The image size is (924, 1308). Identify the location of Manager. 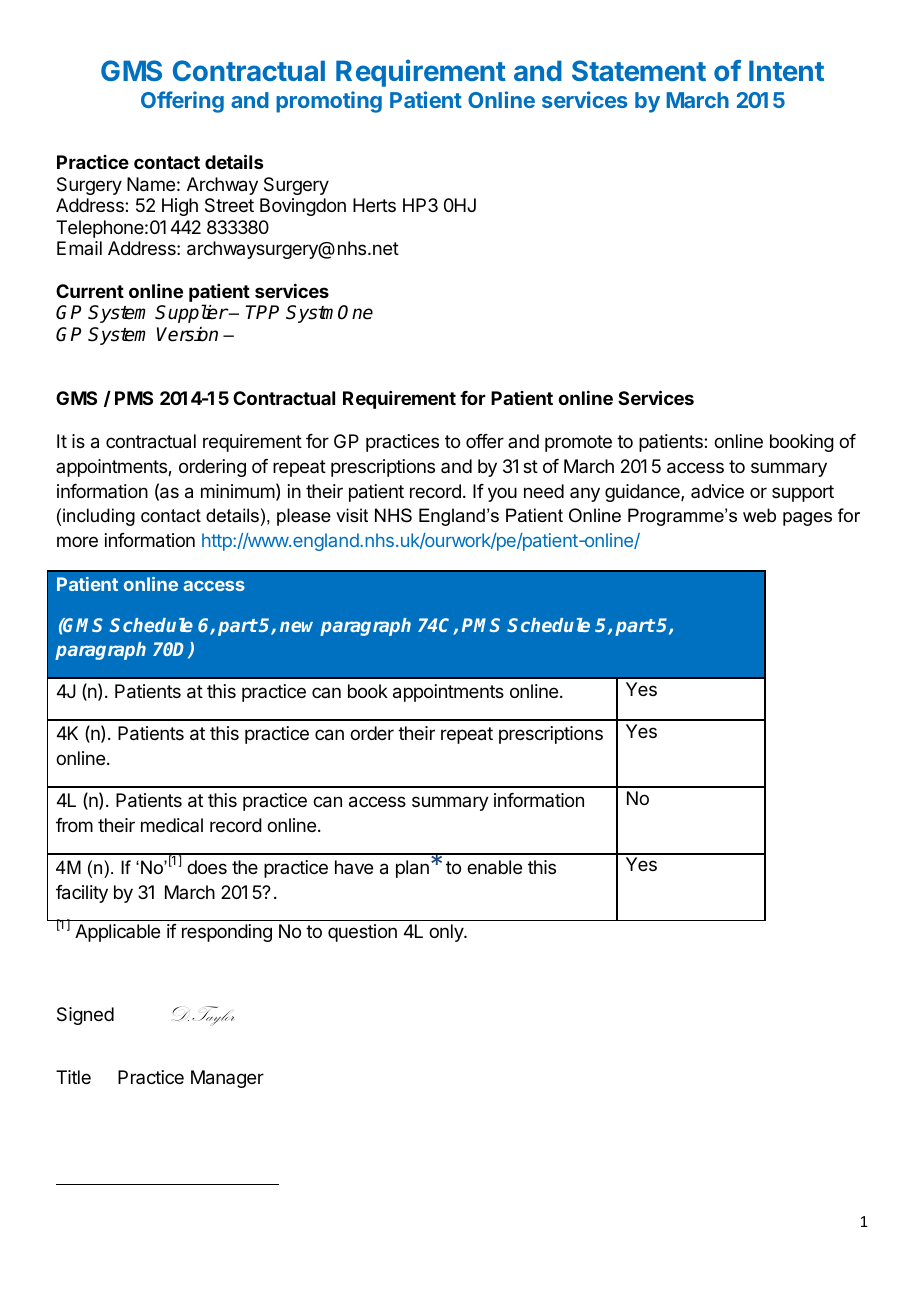
(227, 1079).
